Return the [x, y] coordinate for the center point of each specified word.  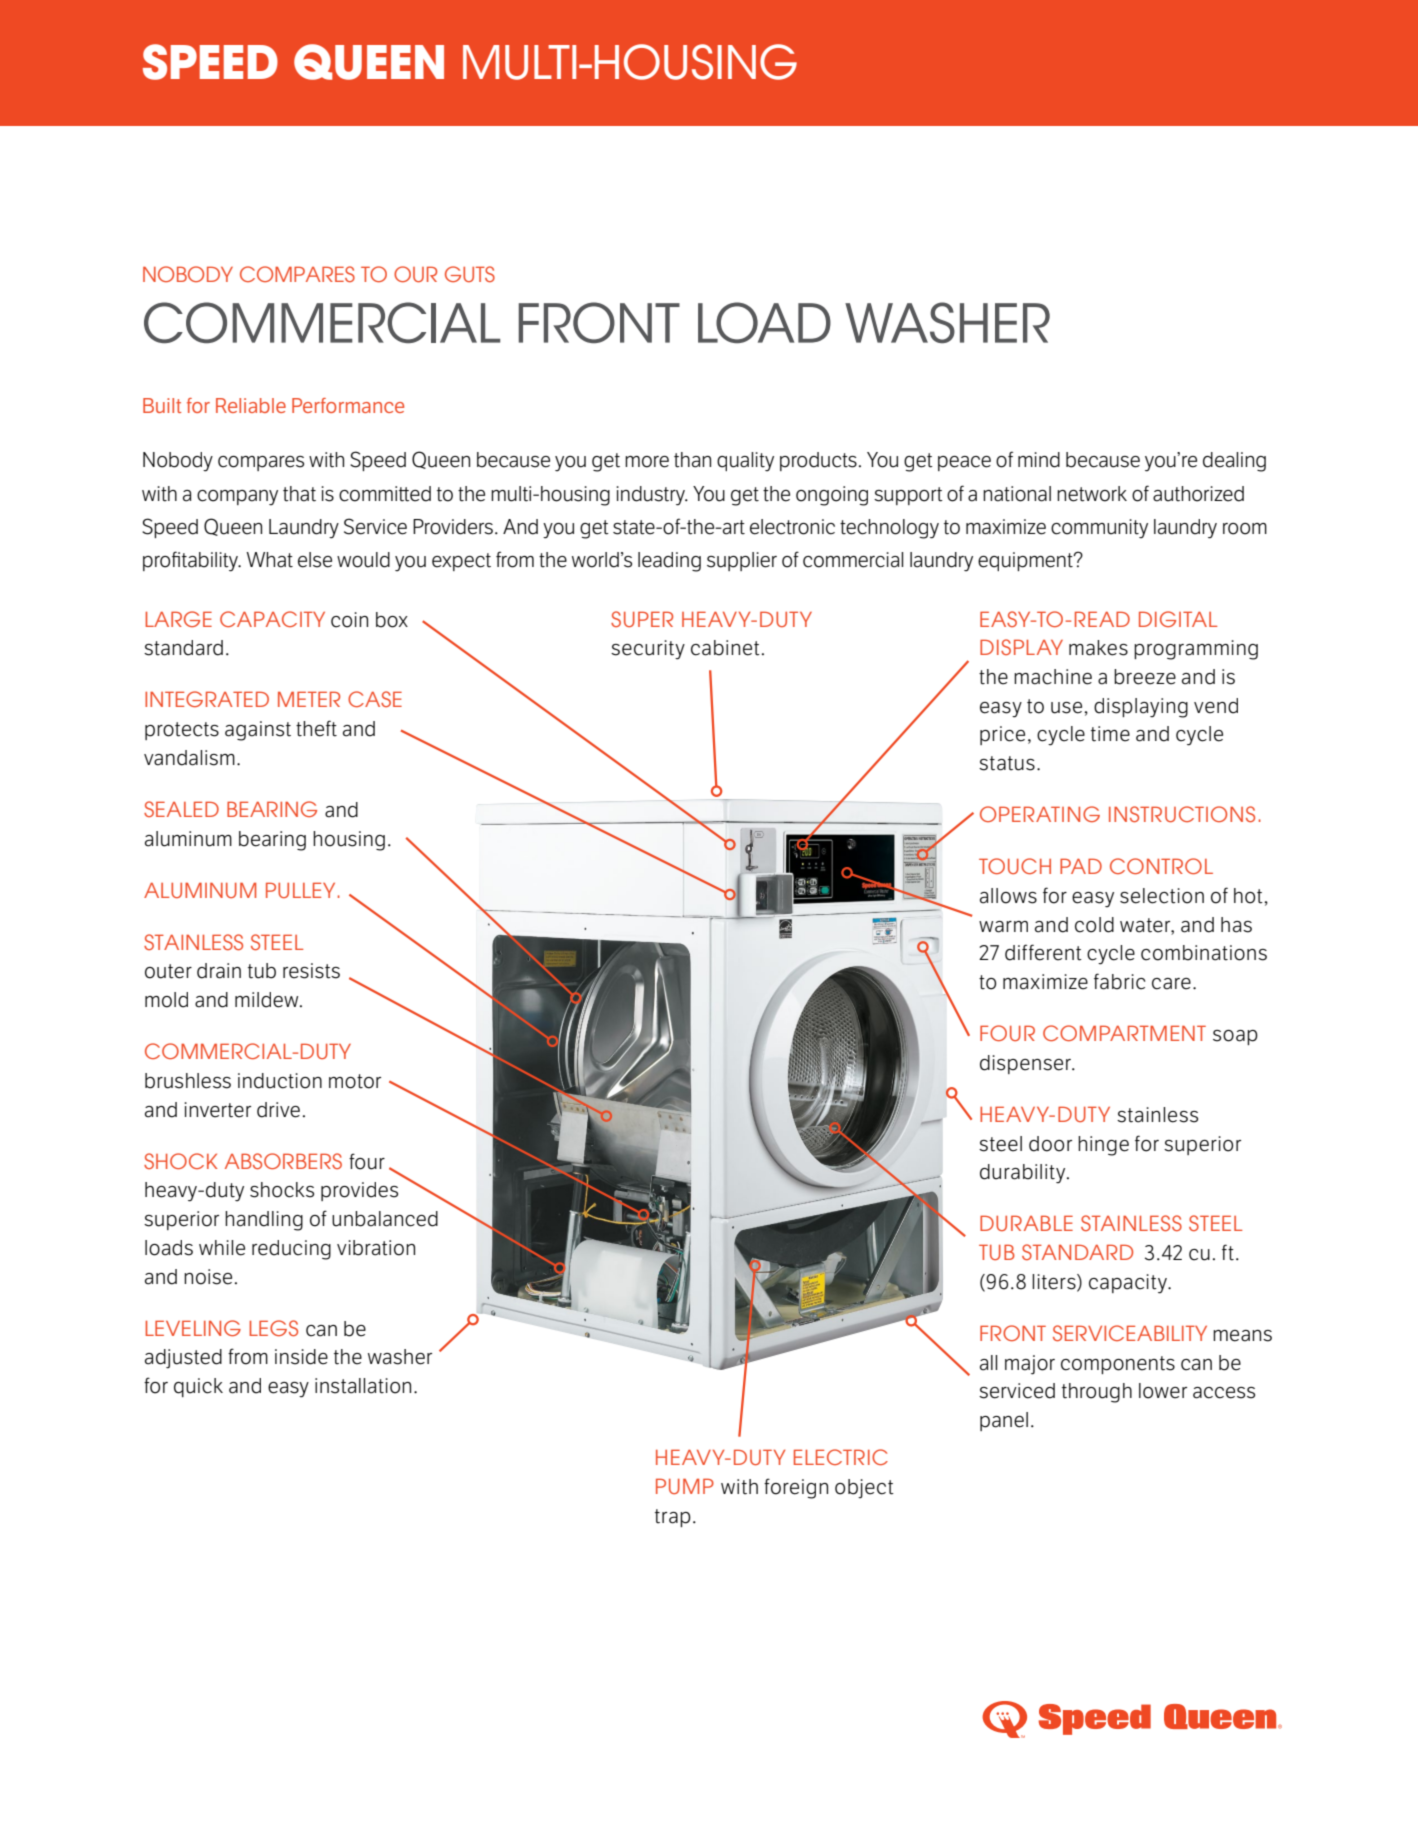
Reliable [251, 405]
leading [669, 562]
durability [1024, 1173]
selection [1162, 896]
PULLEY [300, 890]
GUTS [470, 274]
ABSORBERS [283, 1161]
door [1050, 1144]
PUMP [685, 1486]
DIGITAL [1178, 619]
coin [349, 620]
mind [1039, 460]
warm [1003, 927]
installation [363, 1386]
